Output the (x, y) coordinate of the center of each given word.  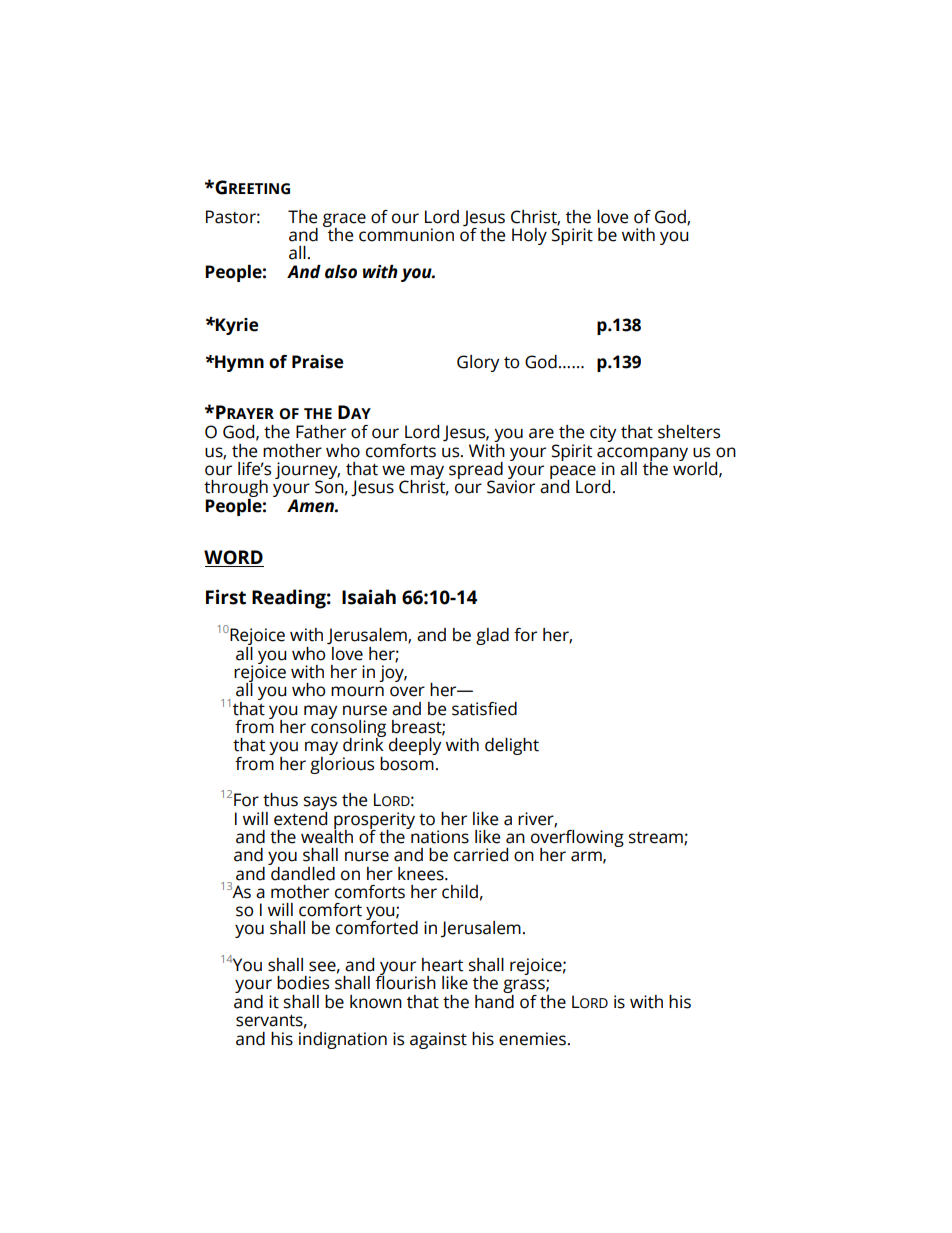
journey (307, 471)
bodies (303, 983)
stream (657, 839)
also (341, 272)
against (438, 1040)
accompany (642, 455)
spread (476, 471)
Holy (529, 236)
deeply (415, 746)
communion (406, 235)
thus (280, 800)
